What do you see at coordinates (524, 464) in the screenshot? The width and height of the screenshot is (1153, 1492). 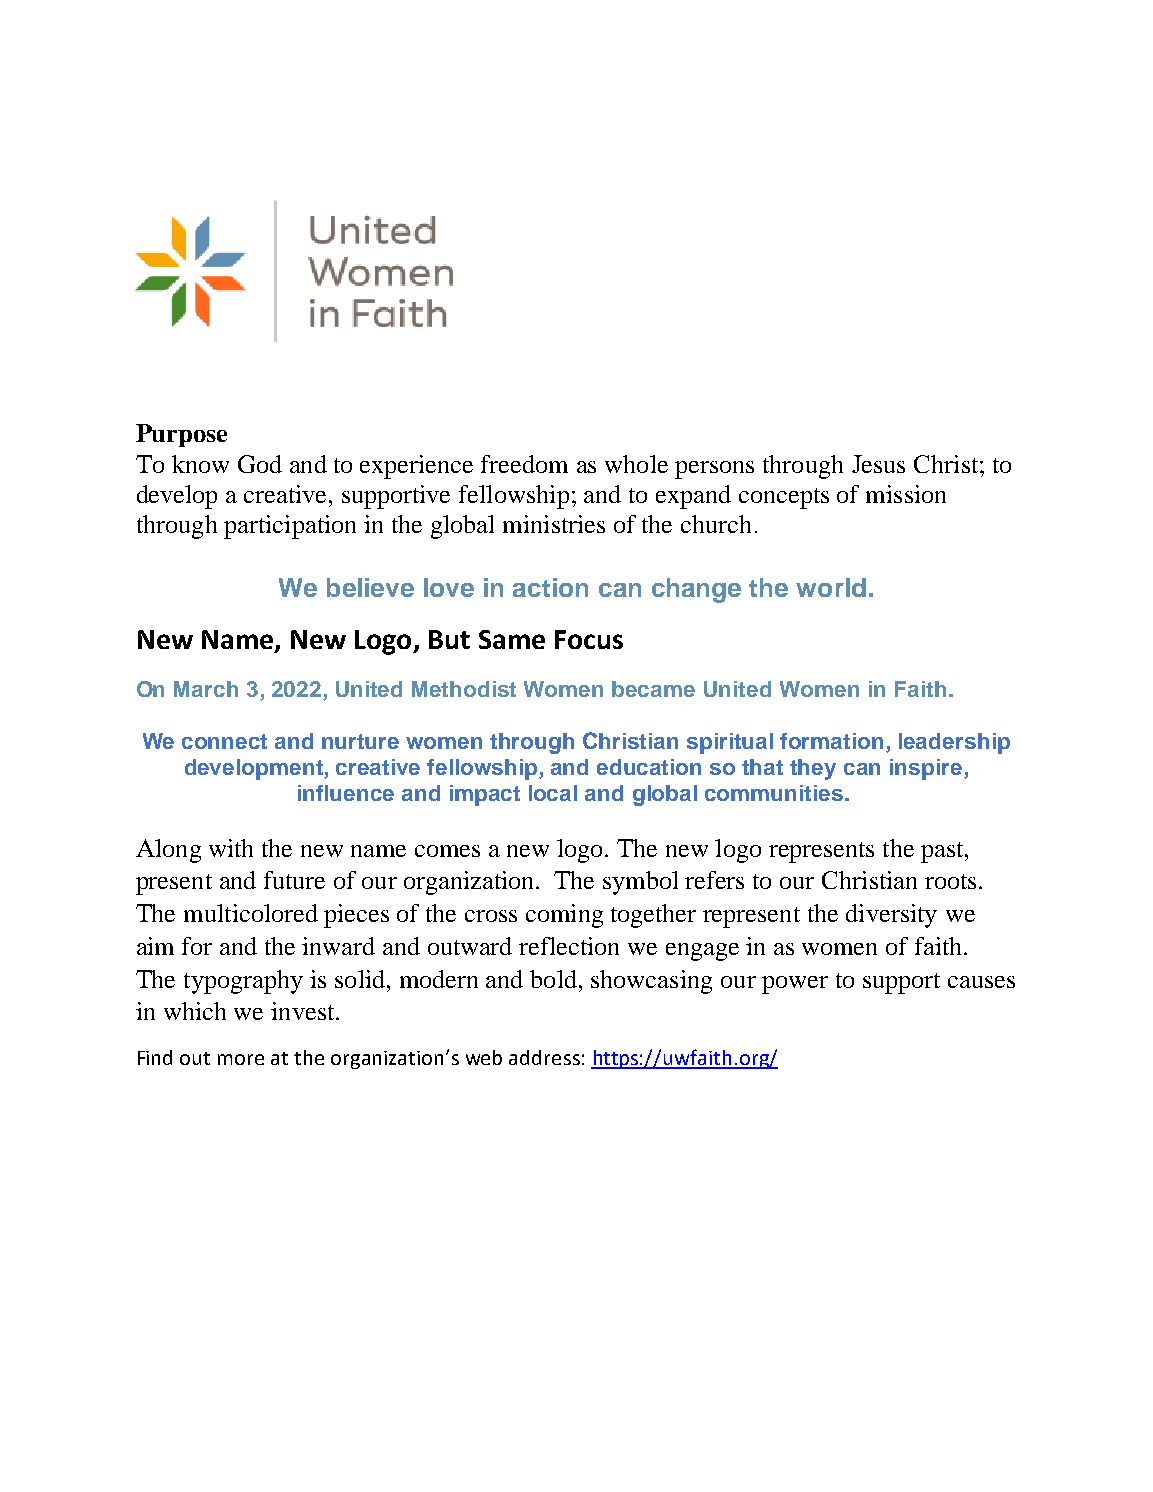 I see `freedom` at bounding box center [524, 464].
